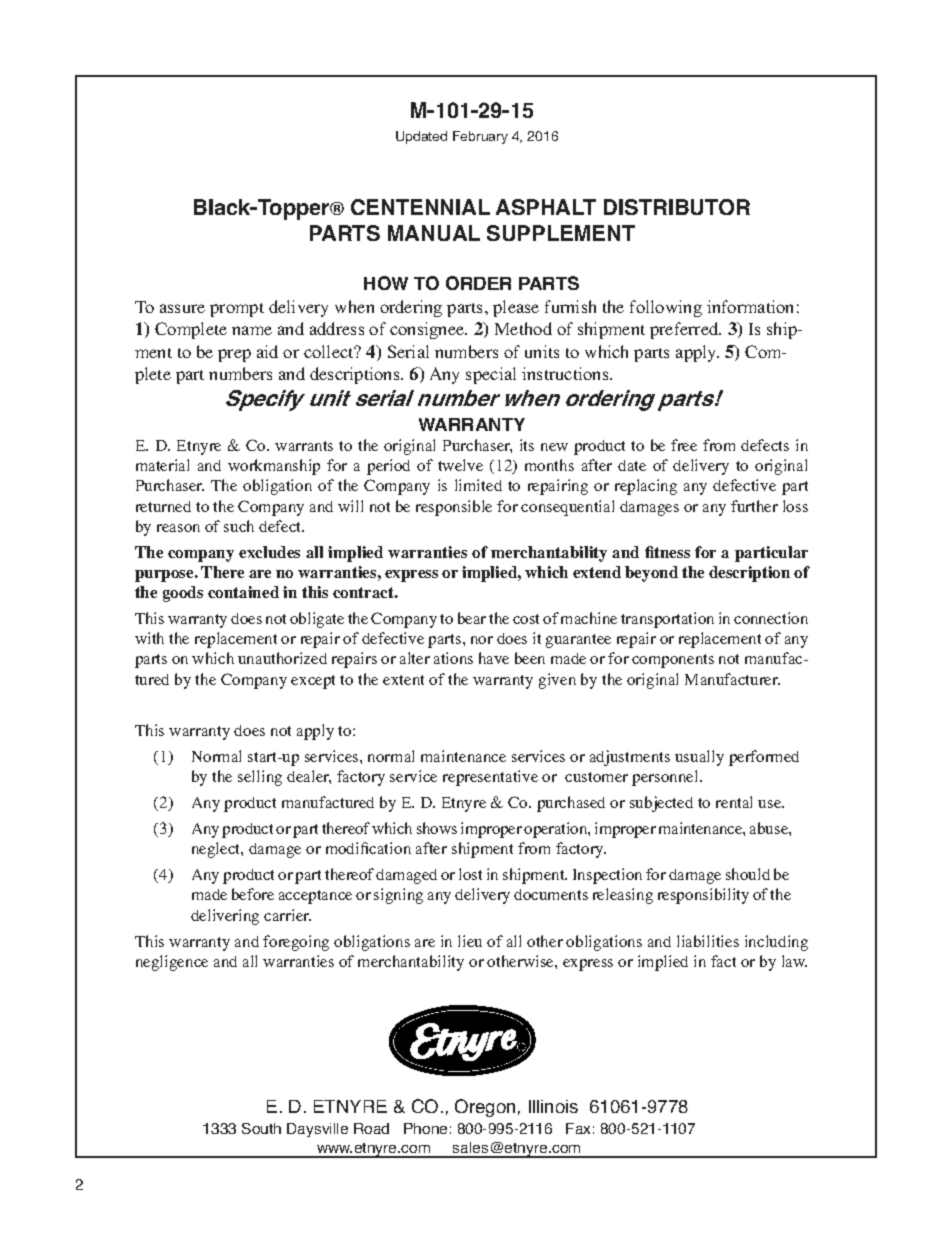 Image resolution: width=952 pixels, height=1233 pixels. Describe the element at coordinates (472, 618) in the page. I see `bear` at that location.
